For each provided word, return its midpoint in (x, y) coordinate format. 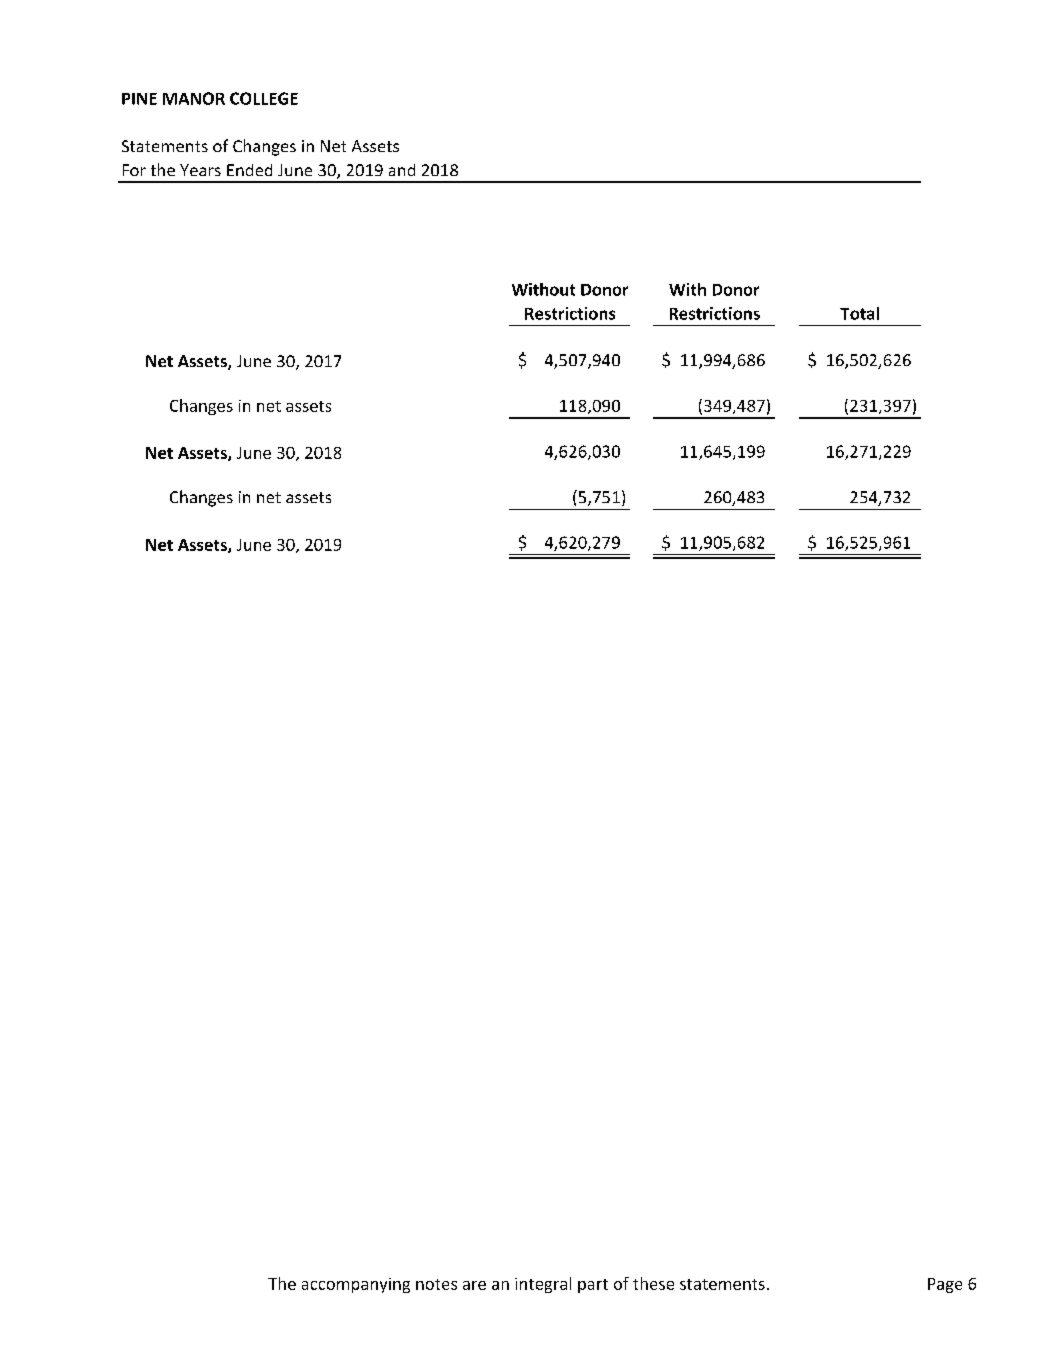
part (593, 1286)
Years (200, 170)
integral (543, 1285)
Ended (249, 170)
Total (859, 313)
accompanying (356, 1285)
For (134, 170)
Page (945, 1285)
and (402, 170)
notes (436, 1284)
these (653, 1283)
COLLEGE (264, 98)
